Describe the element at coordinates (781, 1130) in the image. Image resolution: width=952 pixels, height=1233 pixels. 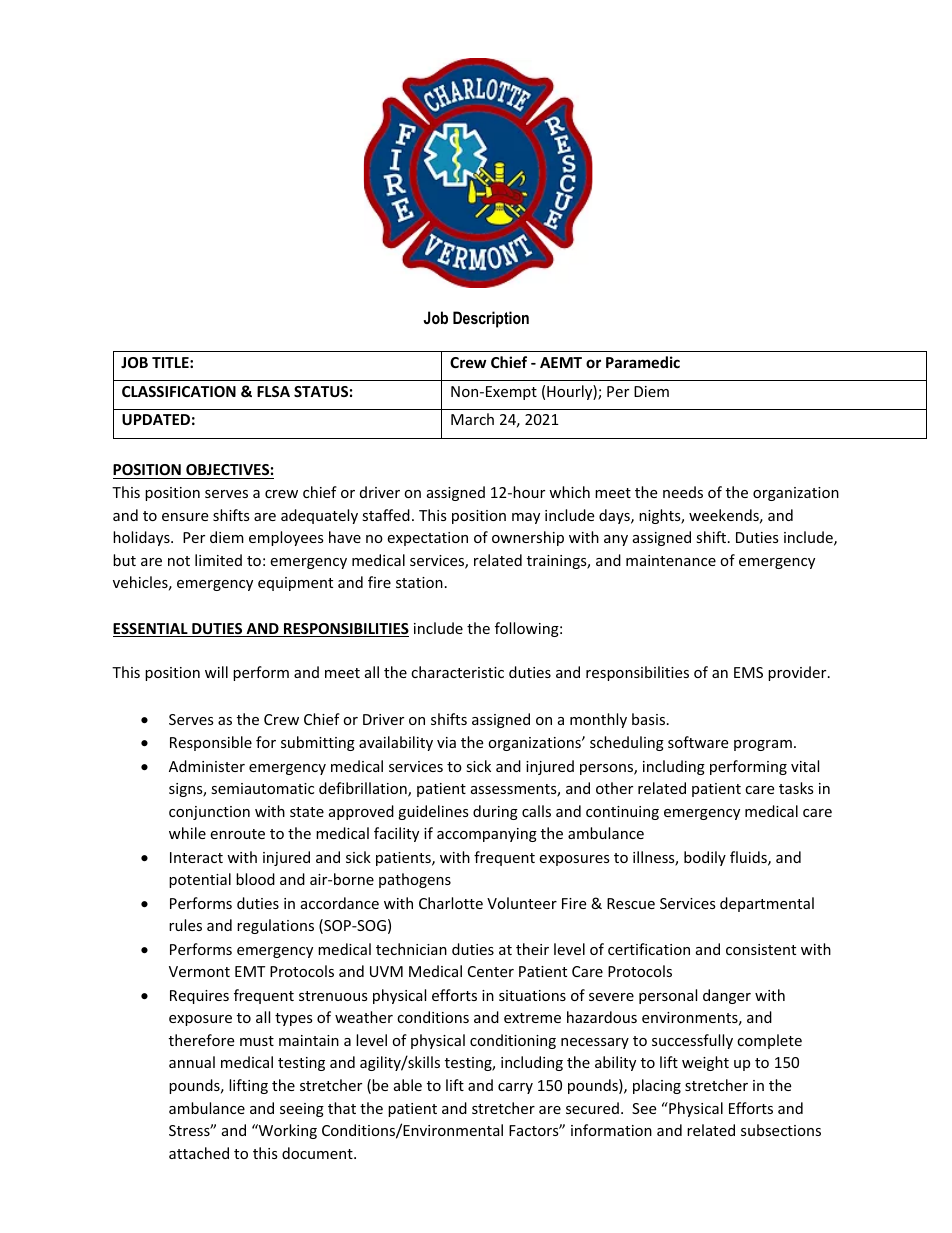
I see `subsections` at that location.
